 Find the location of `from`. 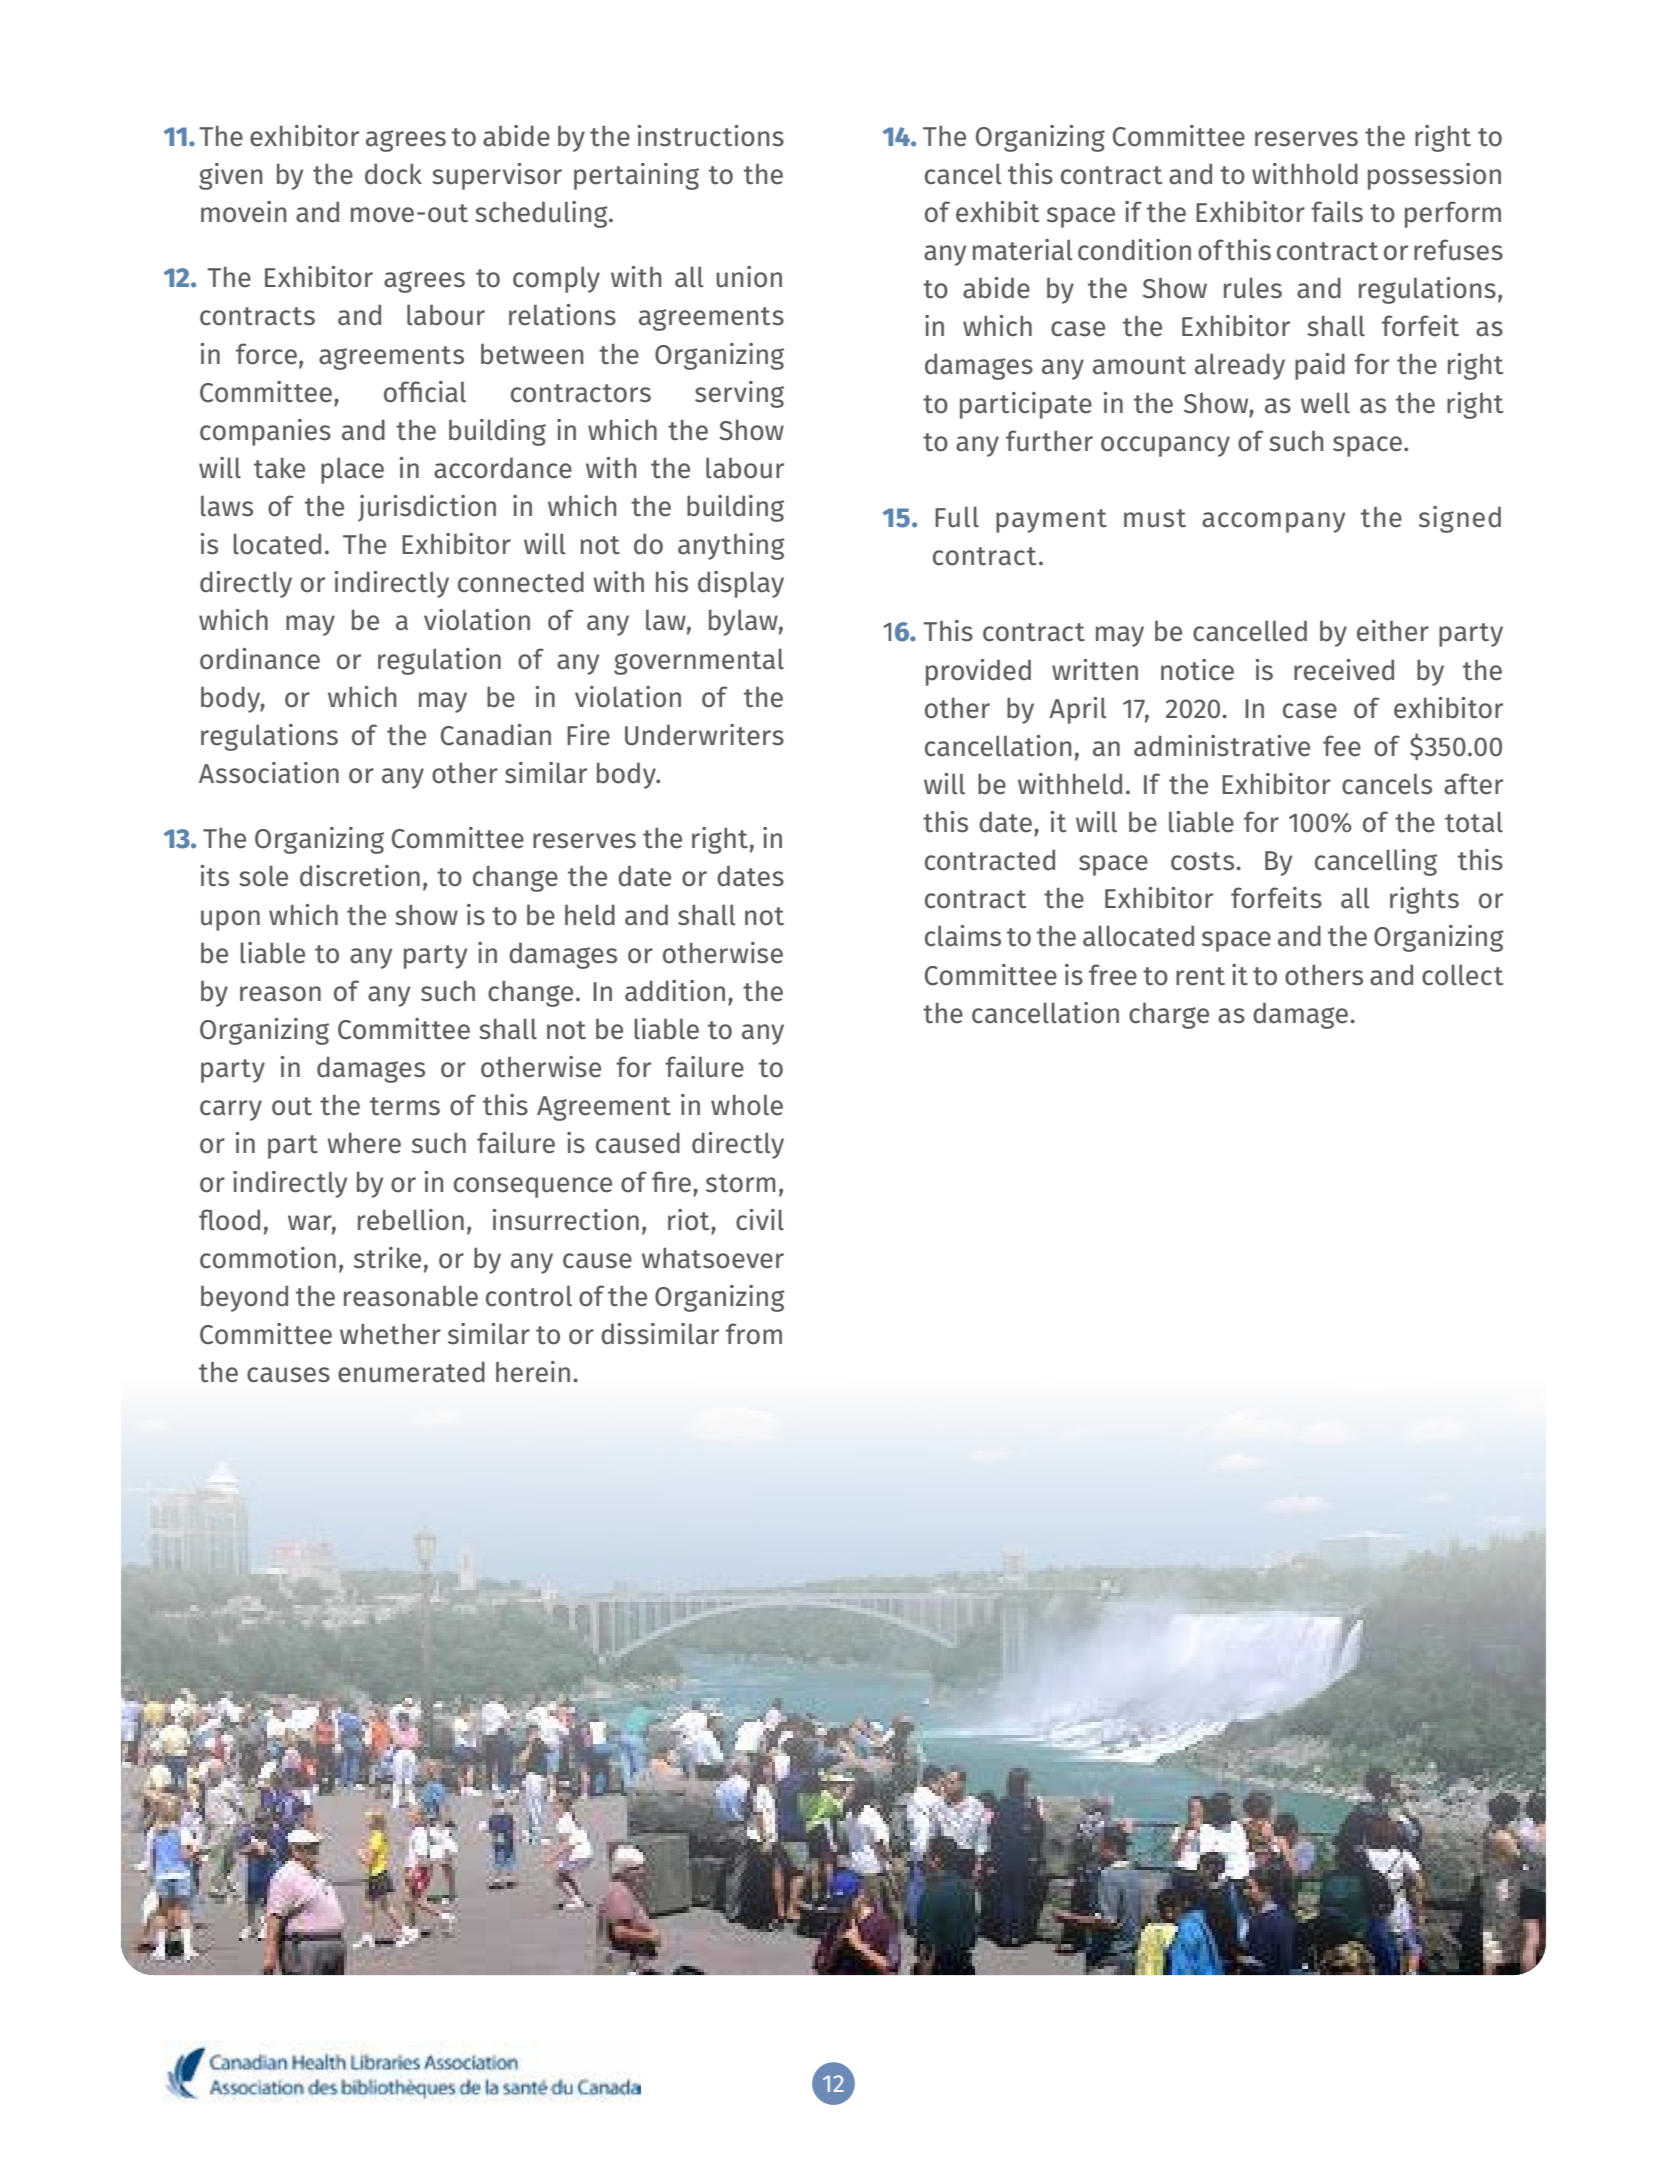

from is located at coordinates (754, 1334).
